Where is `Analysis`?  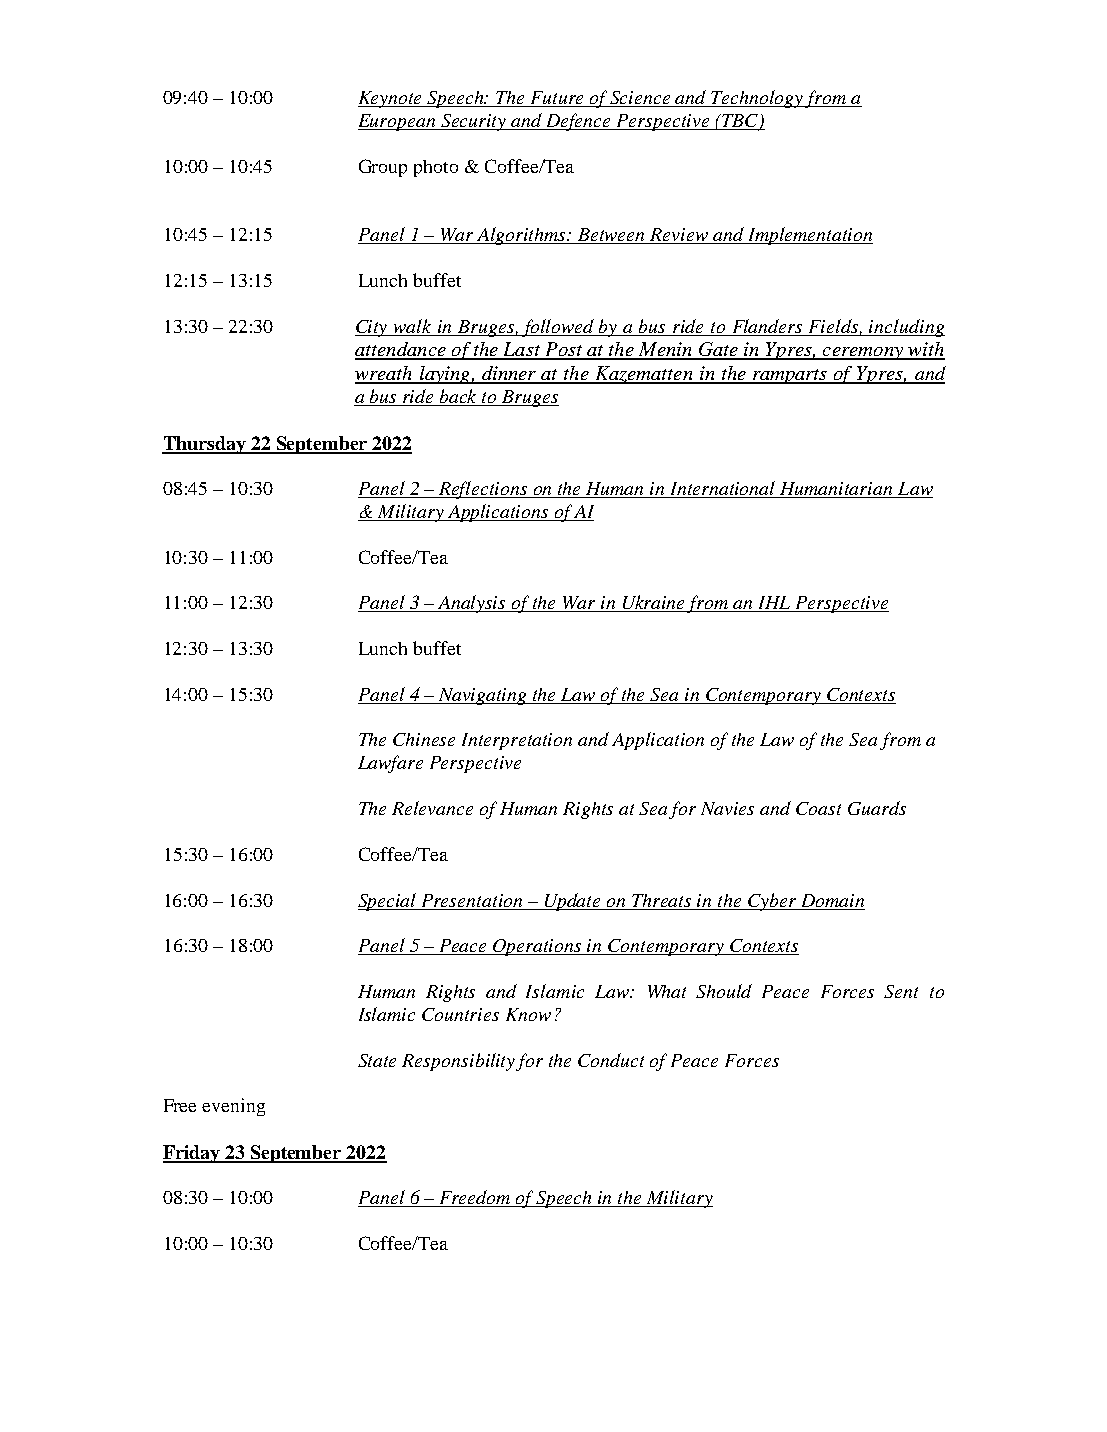 Analysis is located at coordinates (472, 604).
